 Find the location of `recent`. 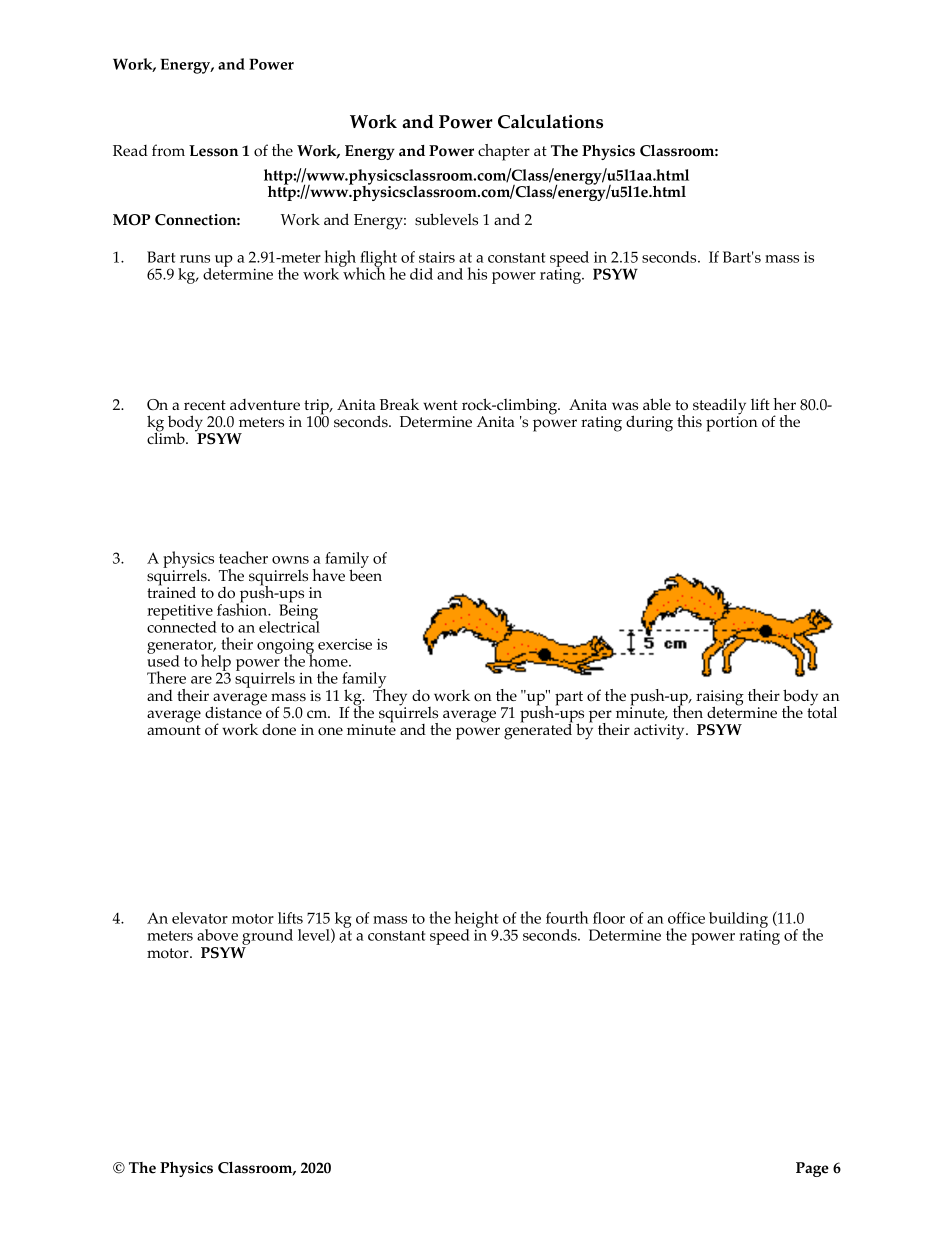

recent is located at coordinates (205, 405).
